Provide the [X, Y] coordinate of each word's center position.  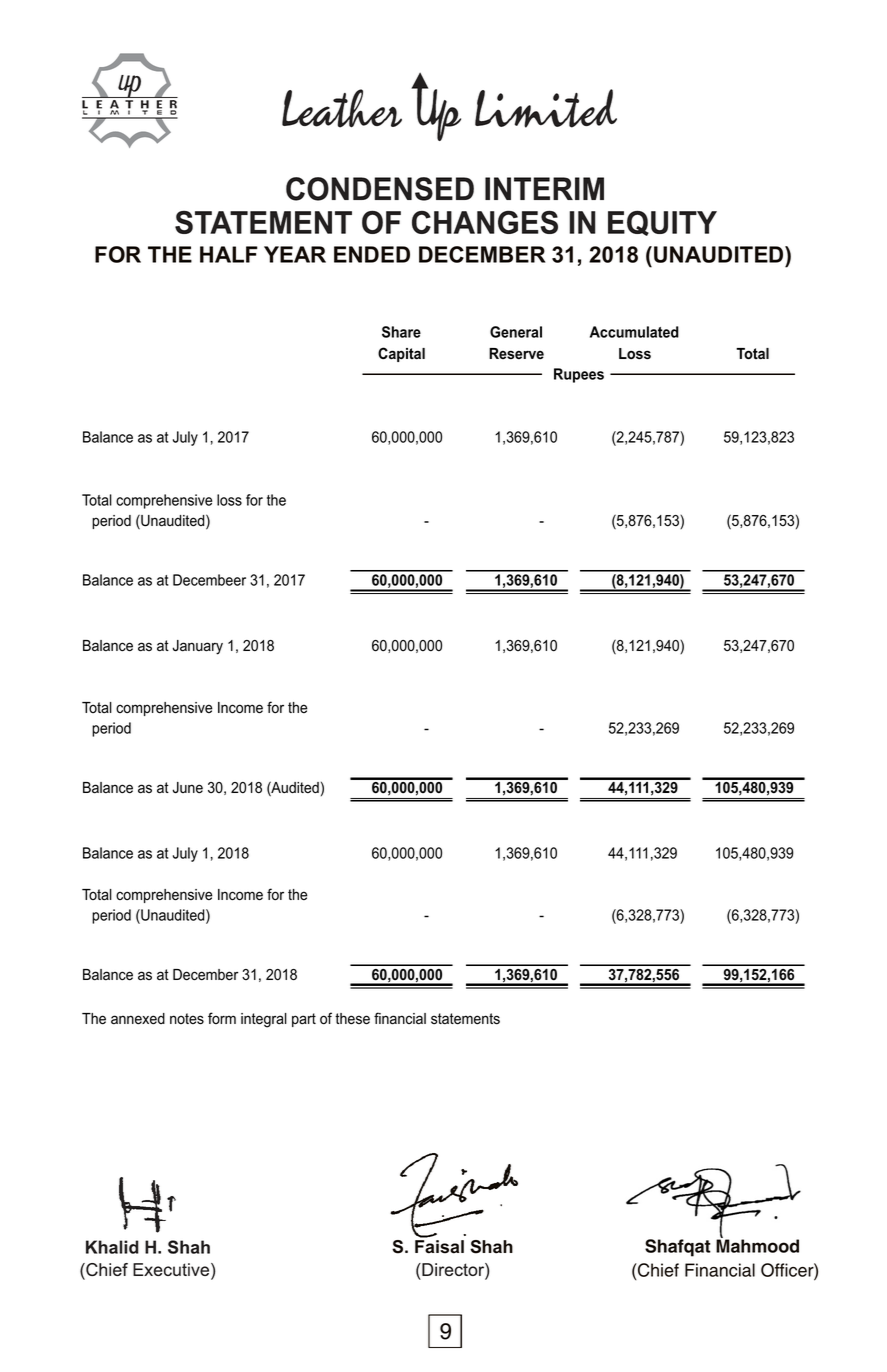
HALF [229, 254]
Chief [657, 1270]
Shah [491, 1247]
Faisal [439, 1247]
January [197, 647]
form [222, 1018]
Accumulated [634, 332]
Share [401, 332]
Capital [401, 354]
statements [465, 1019]
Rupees [579, 375]
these [352, 1019]
